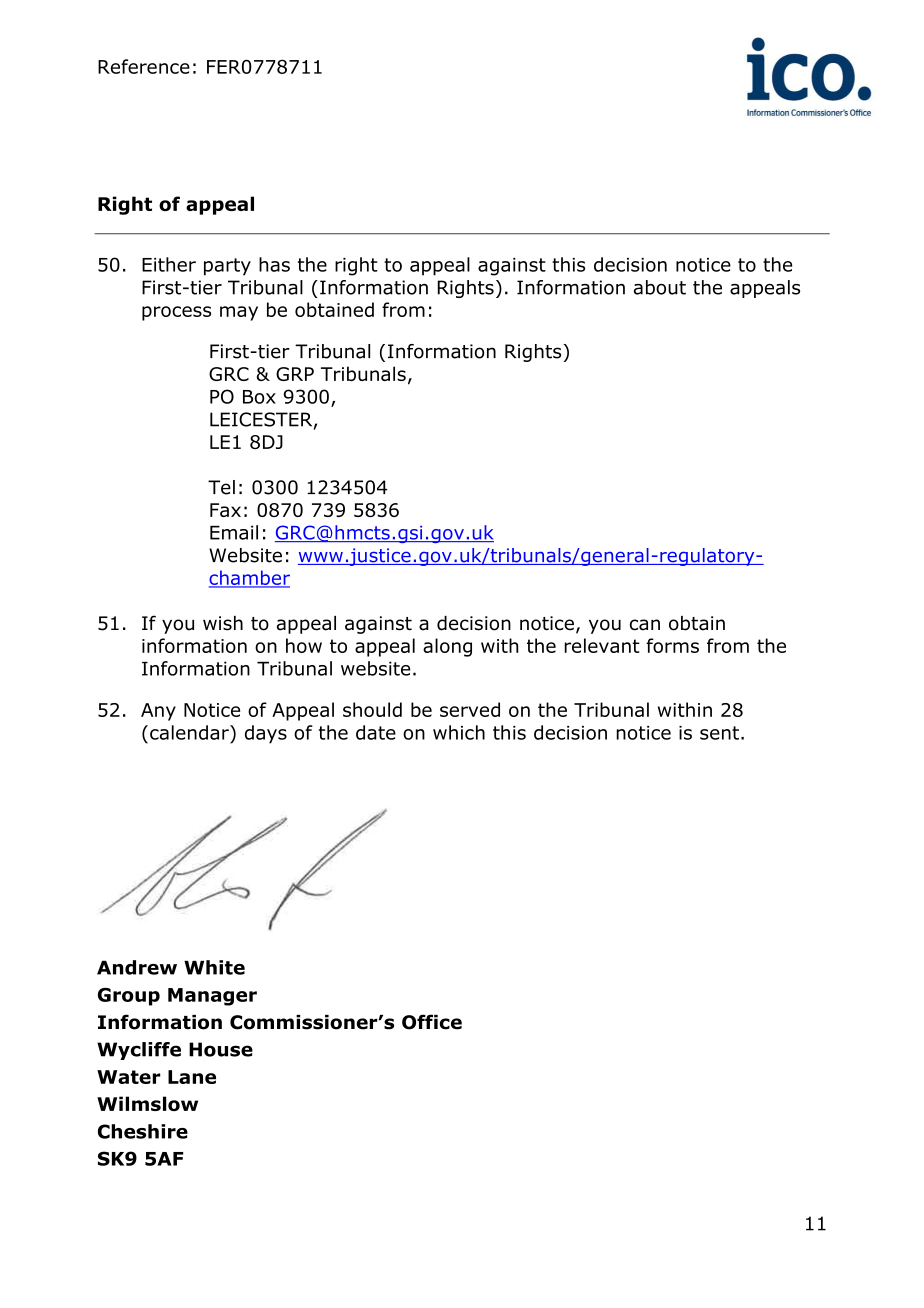 The image size is (924, 1308). I want to click on GRP, so click(295, 374).
